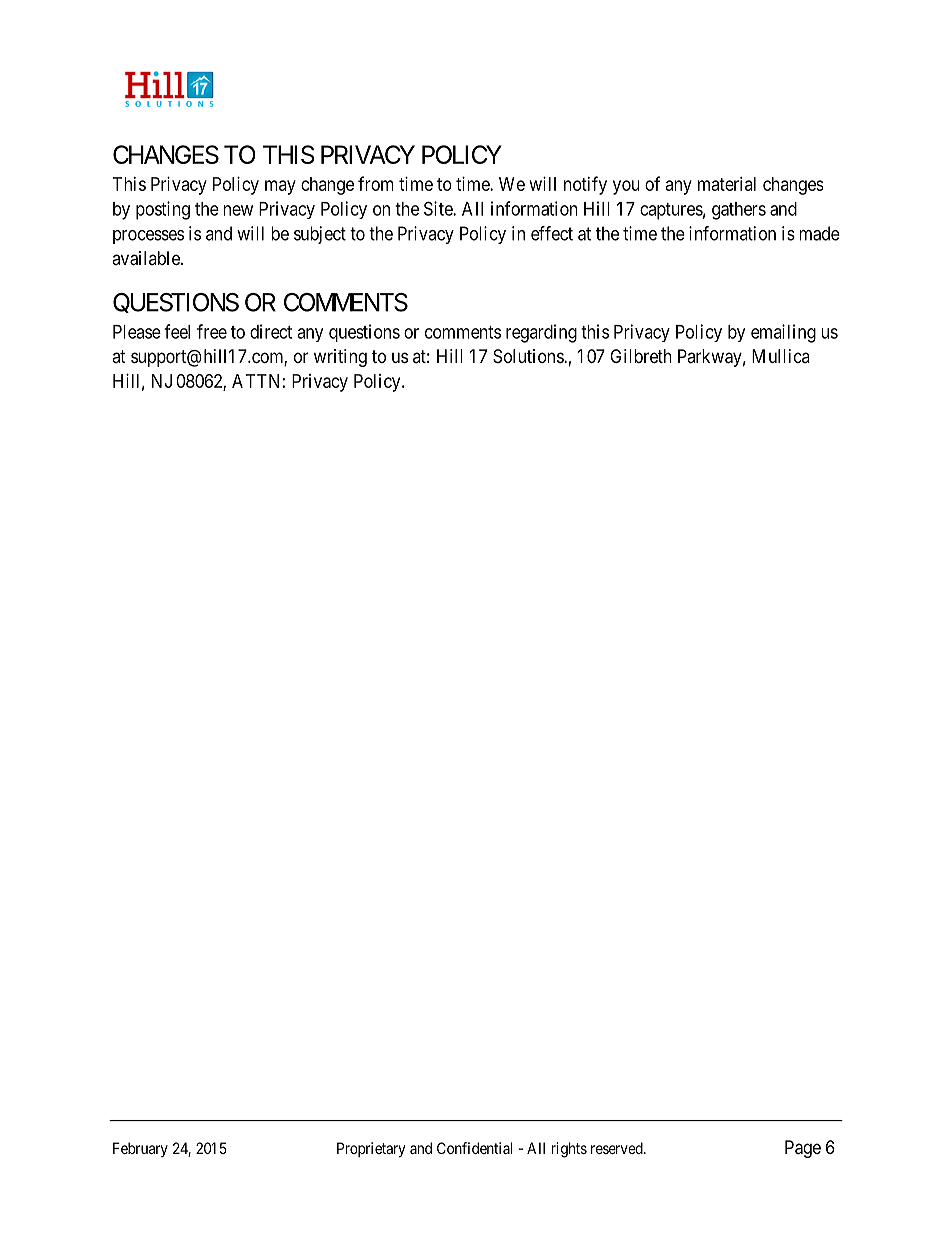 This screenshot has width=952, height=1233. What do you see at coordinates (569, 1150) in the screenshot?
I see `rights` at bounding box center [569, 1150].
